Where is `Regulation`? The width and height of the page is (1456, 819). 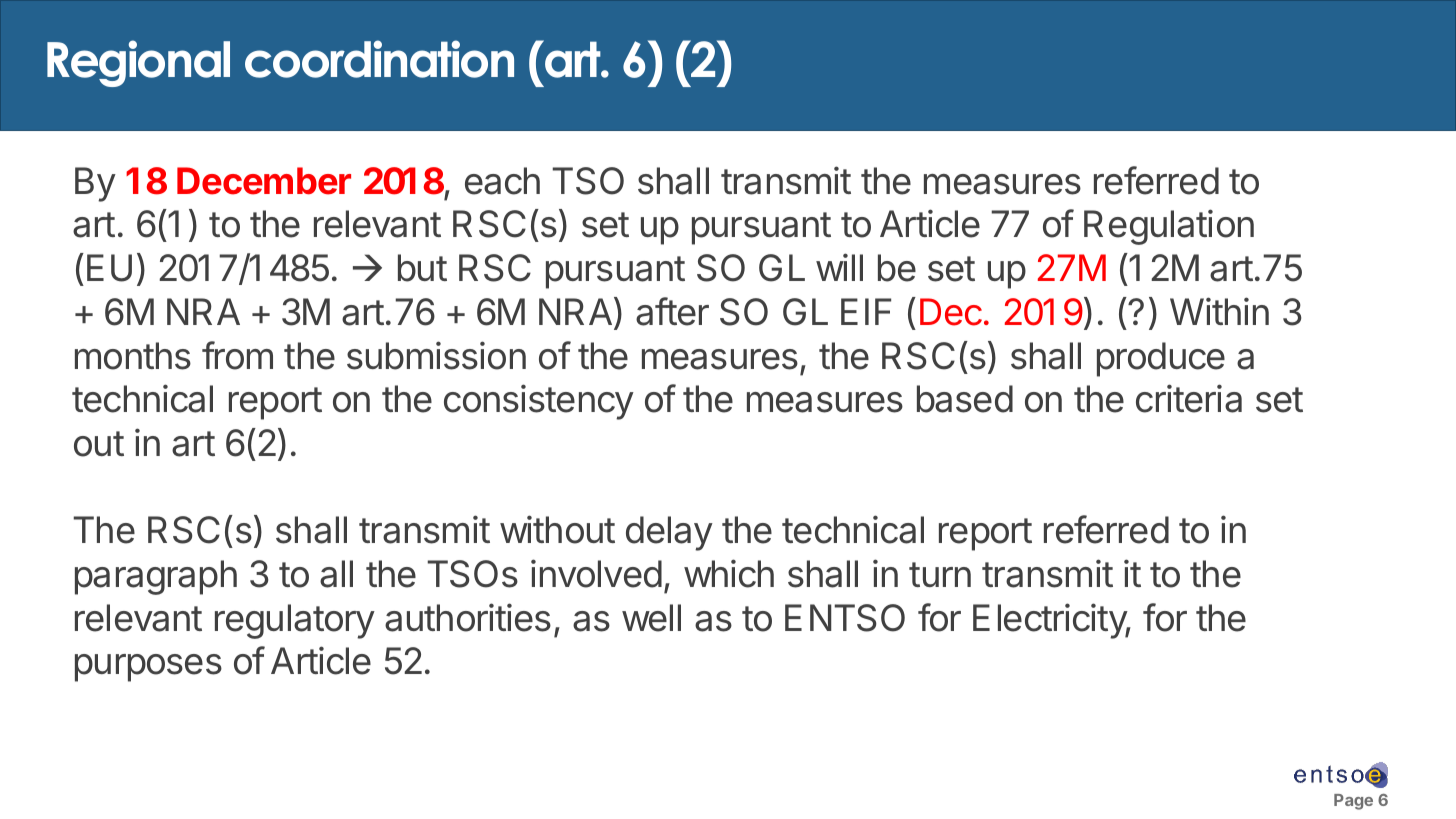
Regulation is located at coordinates (1169, 227).
